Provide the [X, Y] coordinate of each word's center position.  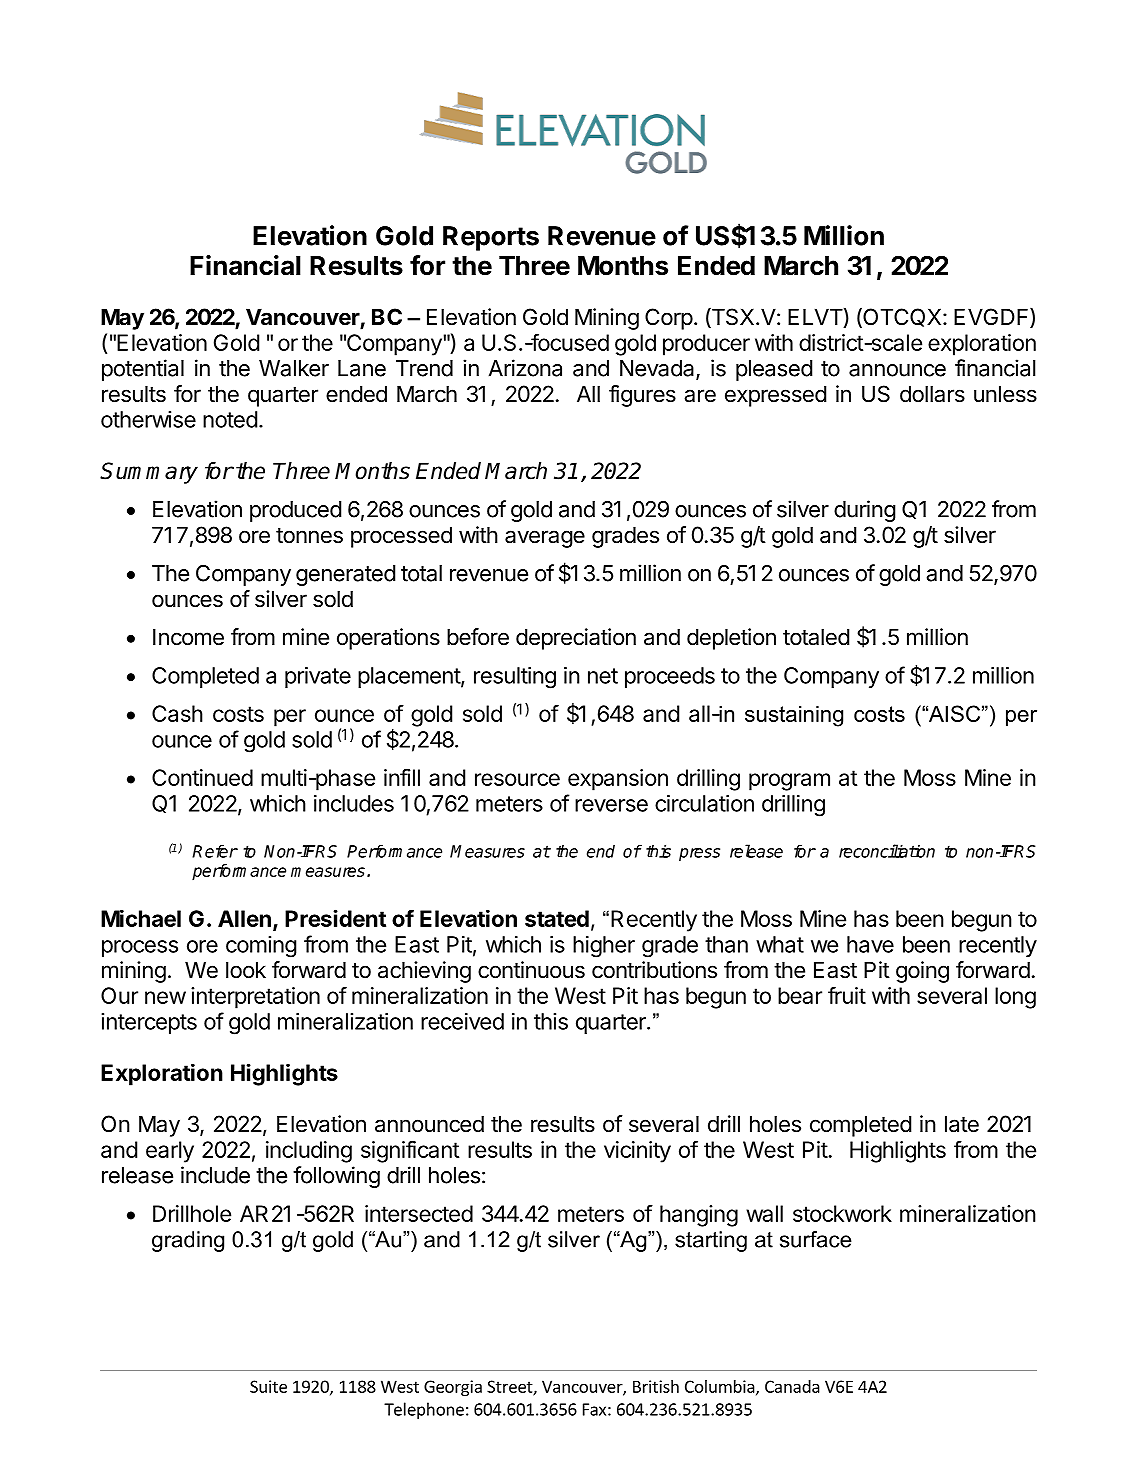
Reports [491, 238]
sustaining [794, 716]
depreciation [576, 639]
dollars [932, 394]
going [922, 972]
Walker [294, 368]
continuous [531, 970]
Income [188, 637]
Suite [268, 1386]
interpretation [255, 998]
